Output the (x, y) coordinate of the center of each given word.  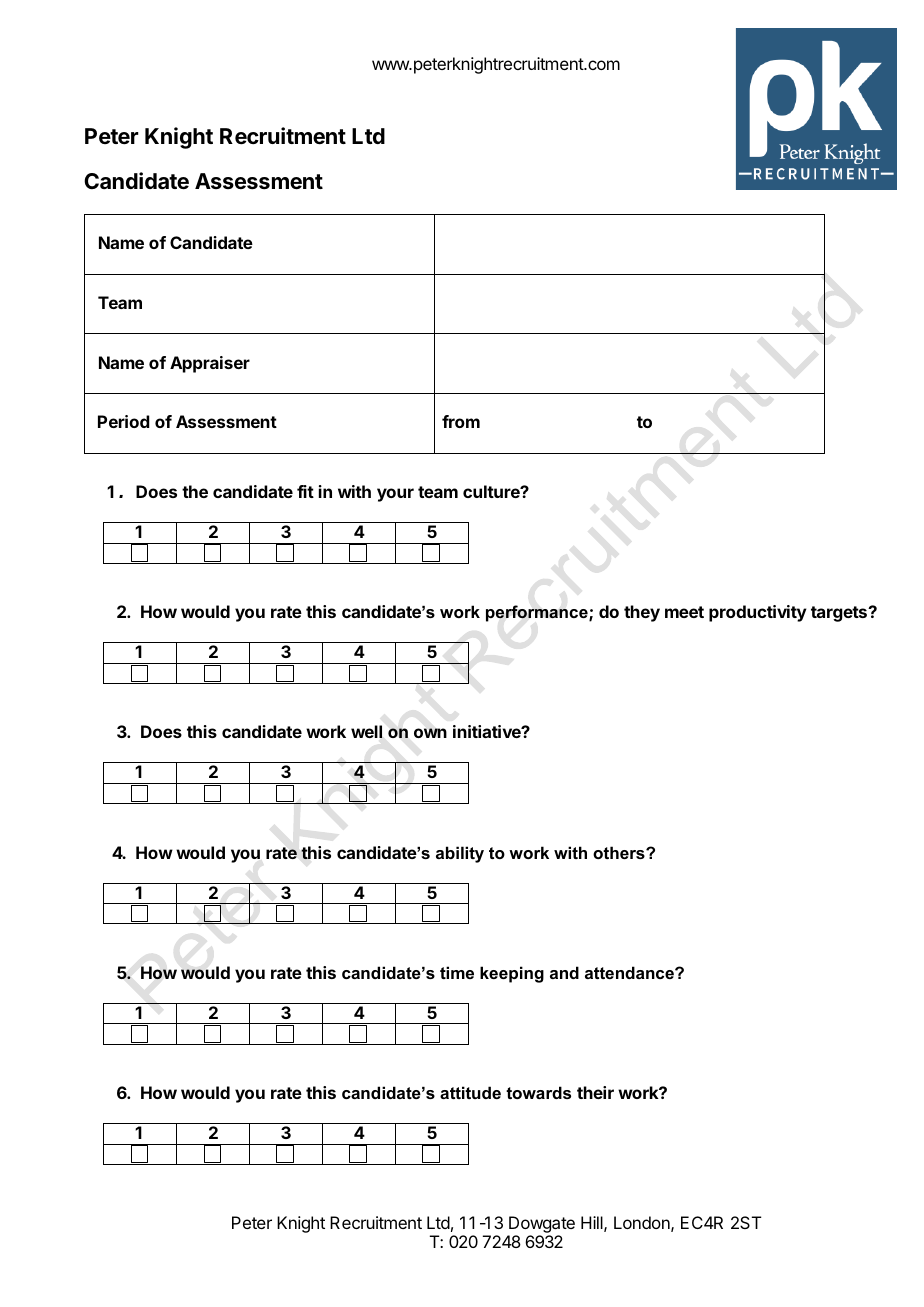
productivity (758, 613)
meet (684, 612)
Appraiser (210, 364)
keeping (512, 974)
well (366, 731)
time (457, 972)
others (620, 852)
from (461, 421)
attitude (470, 1092)
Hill (593, 1223)
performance (538, 613)
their (595, 1092)
